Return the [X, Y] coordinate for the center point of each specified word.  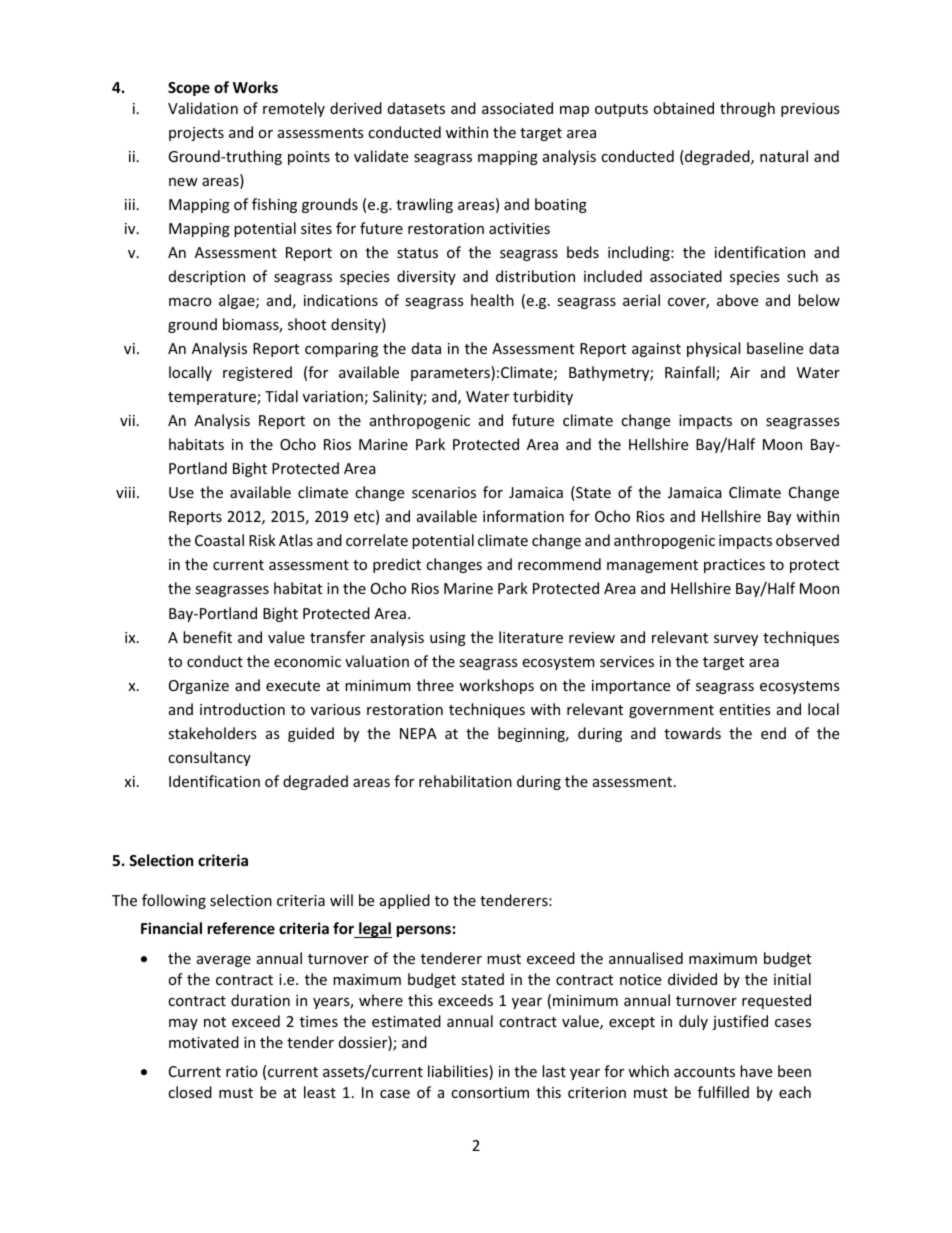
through [747, 109]
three [435, 685]
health [492, 300]
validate [381, 156]
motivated [204, 1042]
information [523, 516]
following [174, 901]
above [737, 300]
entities [745, 709]
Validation [203, 108]
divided [692, 979]
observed [807, 540]
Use [181, 492]
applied [405, 901]
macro [190, 302]
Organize [199, 687]
